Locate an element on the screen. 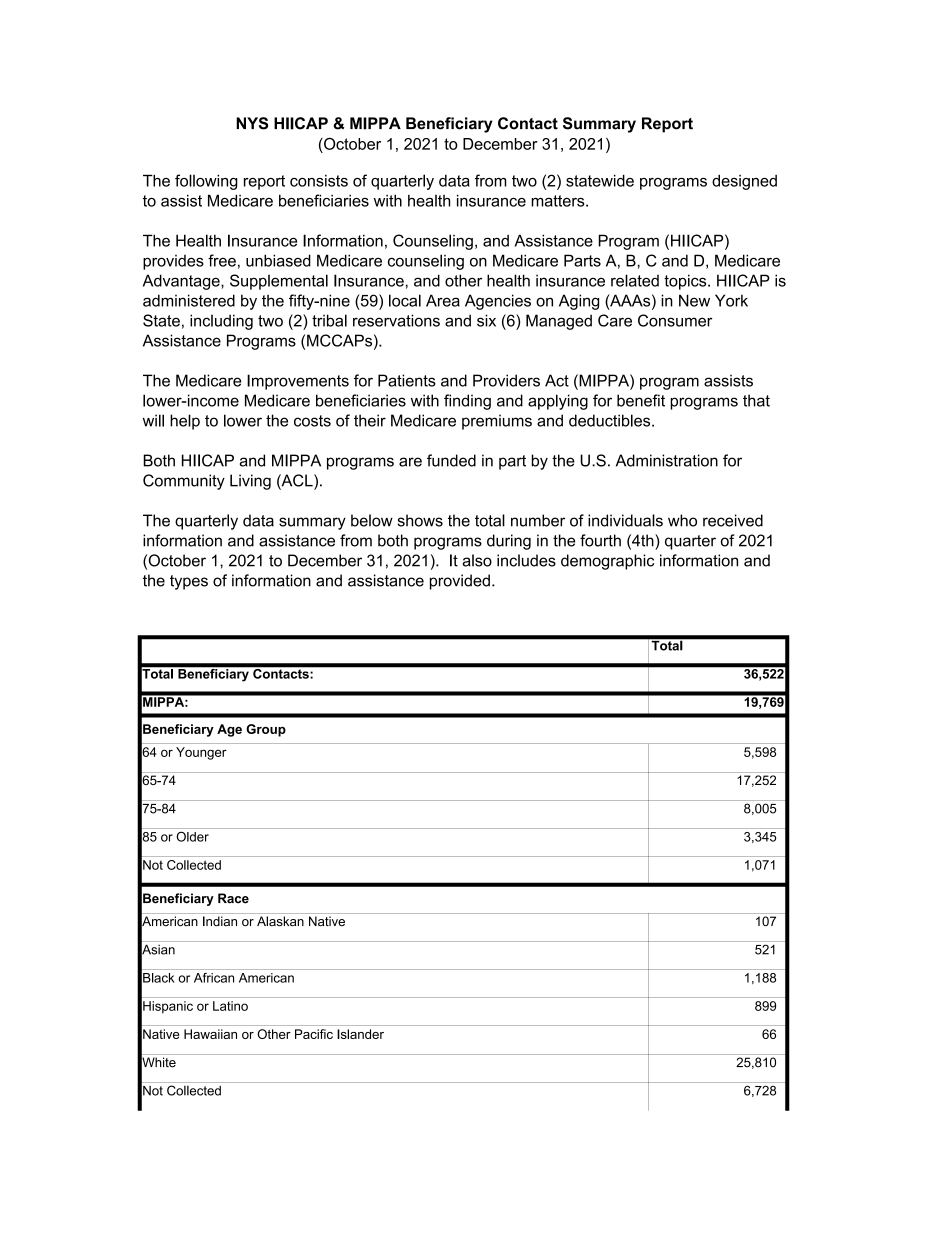 The image size is (952, 1233). Latino is located at coordinates (230, 1006).
